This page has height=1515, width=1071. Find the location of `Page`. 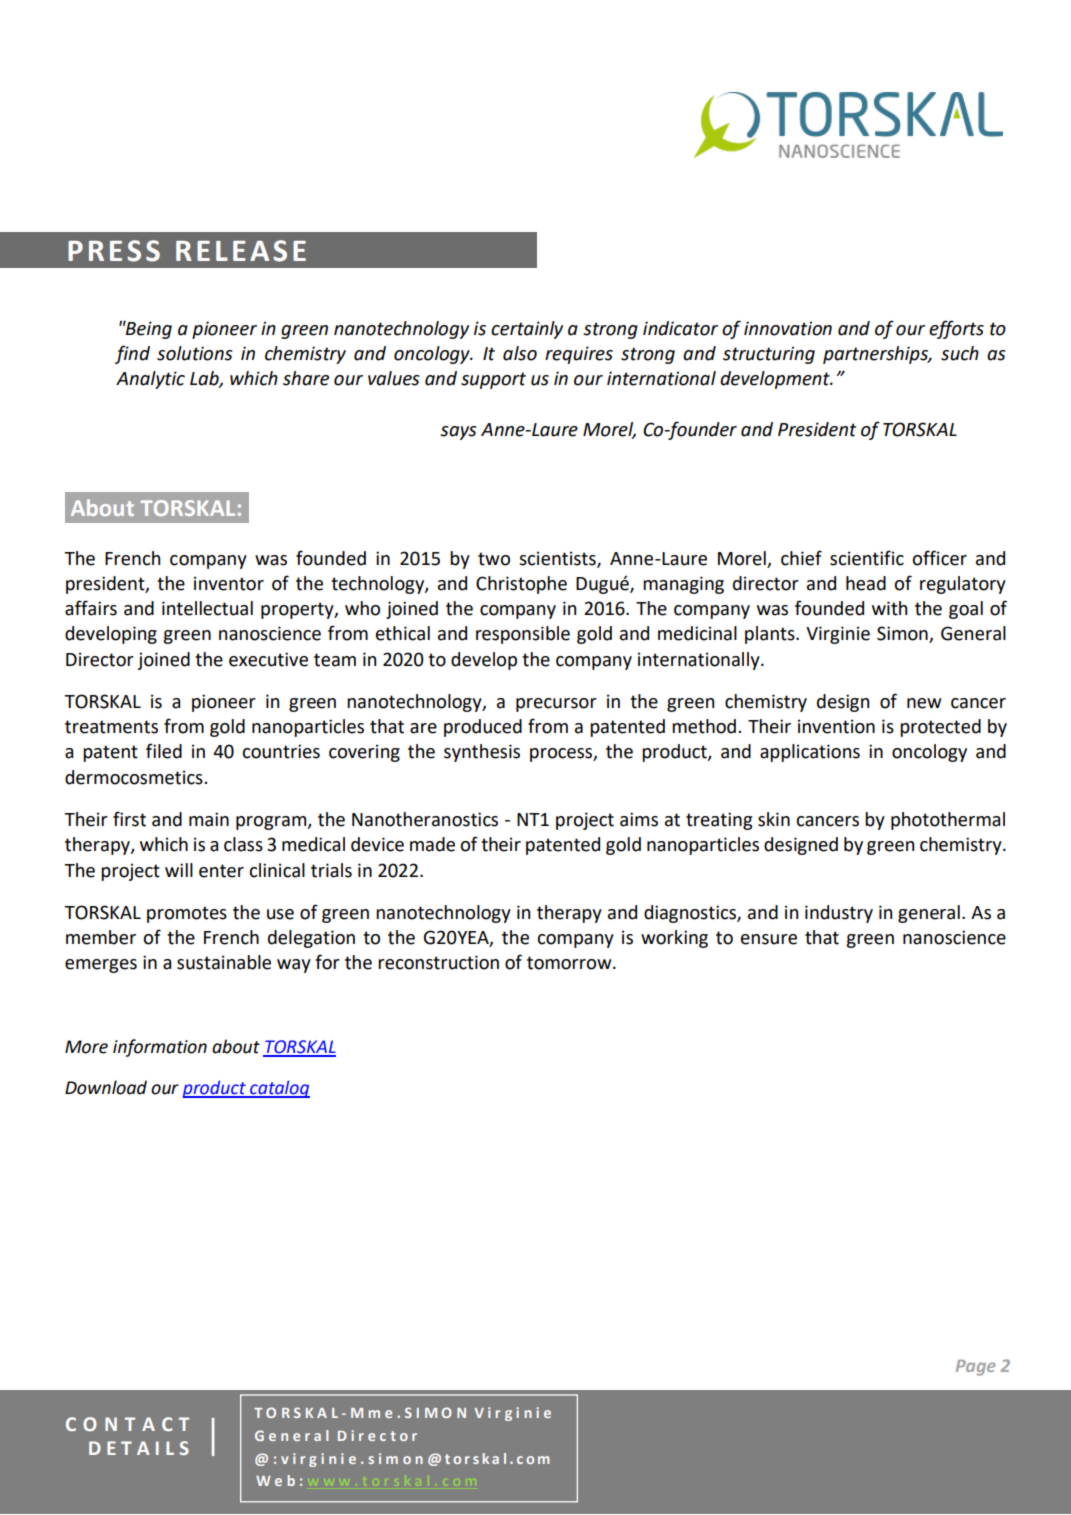

Page is located at coordinates (976, 1368).
